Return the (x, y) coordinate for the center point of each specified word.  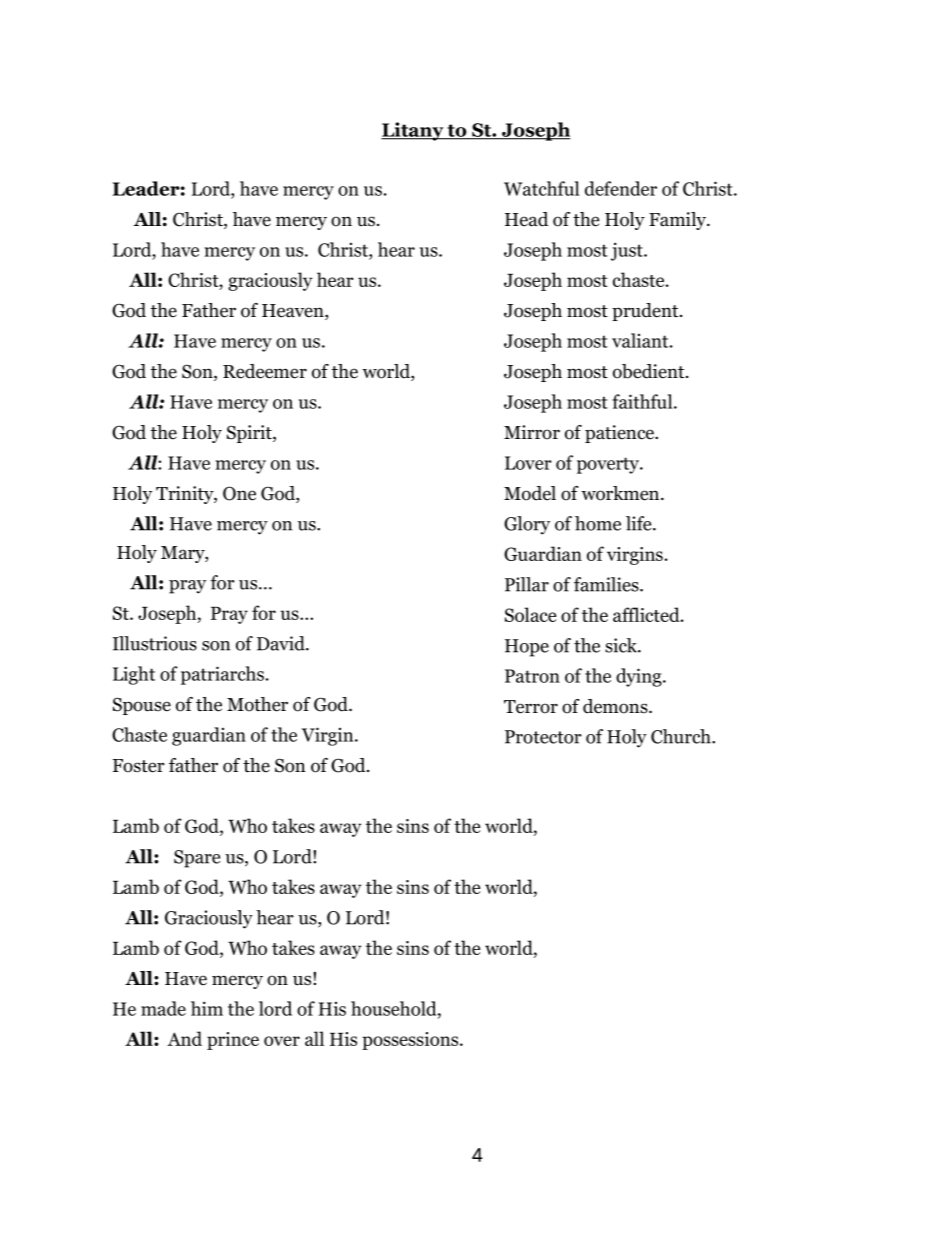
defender (621, 188)
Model (530, 493)
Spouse (142, 706)
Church (682, 736)
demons (616, 706)
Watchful (541, 188)
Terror (531, 707)
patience (621, 434)
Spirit (250, 434)
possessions (411, 1041)
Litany (413, 131)
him (207, 1008)
